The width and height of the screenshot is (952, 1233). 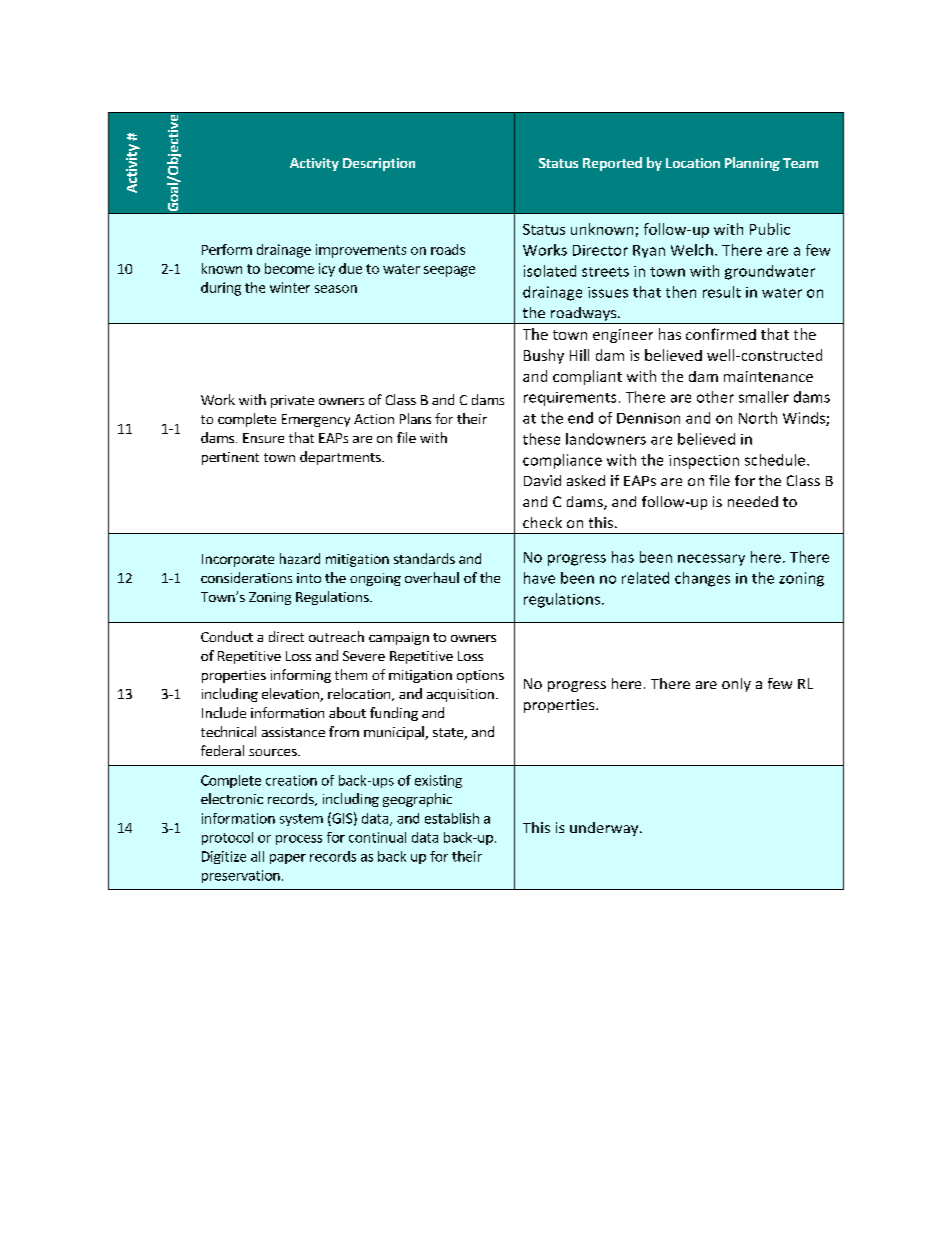 What do you see at coordinates (541, 439) in the screenshot?
I see `these` at bounding box center [541, 439].
